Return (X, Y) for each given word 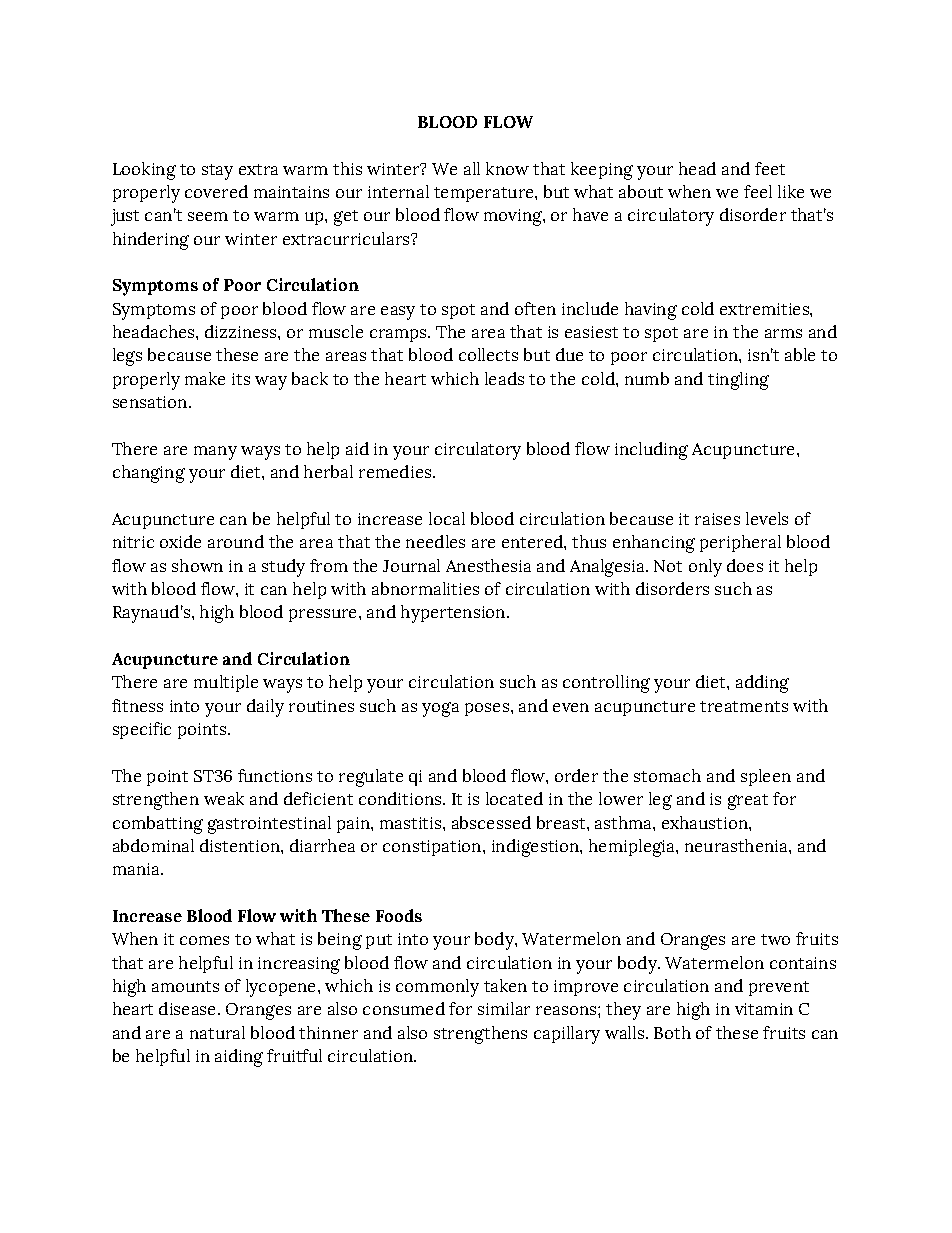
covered (216, 191)
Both (672, 1032)
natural (217, 1032)
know (507, 168)
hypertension (454, 614)
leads (504, 378)
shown (197, 565)
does (745, 565)
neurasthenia (737, 845)
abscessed (491, 822)
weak (224, 798)
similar (504, 1008)
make (205, 378)
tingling (738, 381)
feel (758, 191)
